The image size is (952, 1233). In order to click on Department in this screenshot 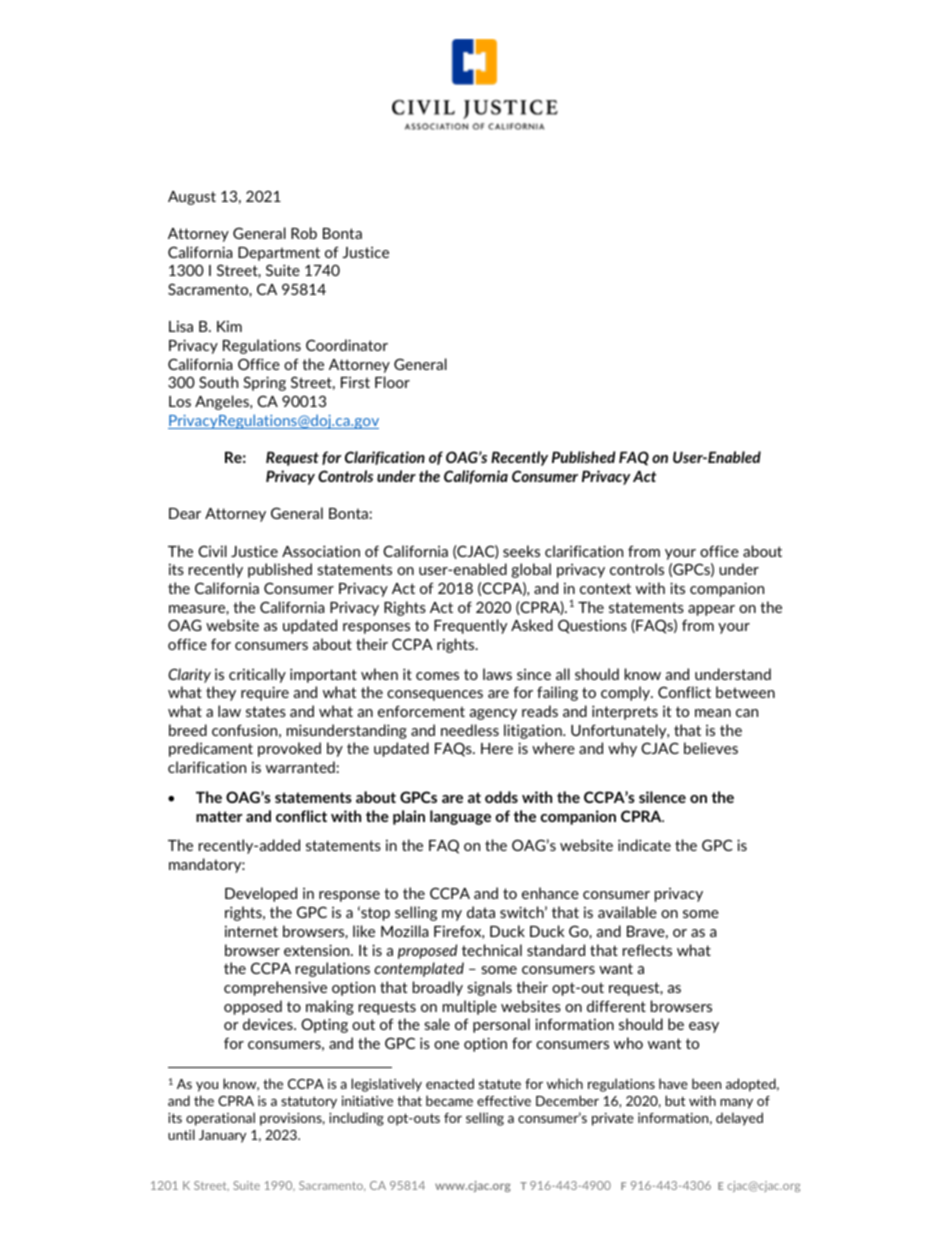, I will do `click(279, 254)`.
